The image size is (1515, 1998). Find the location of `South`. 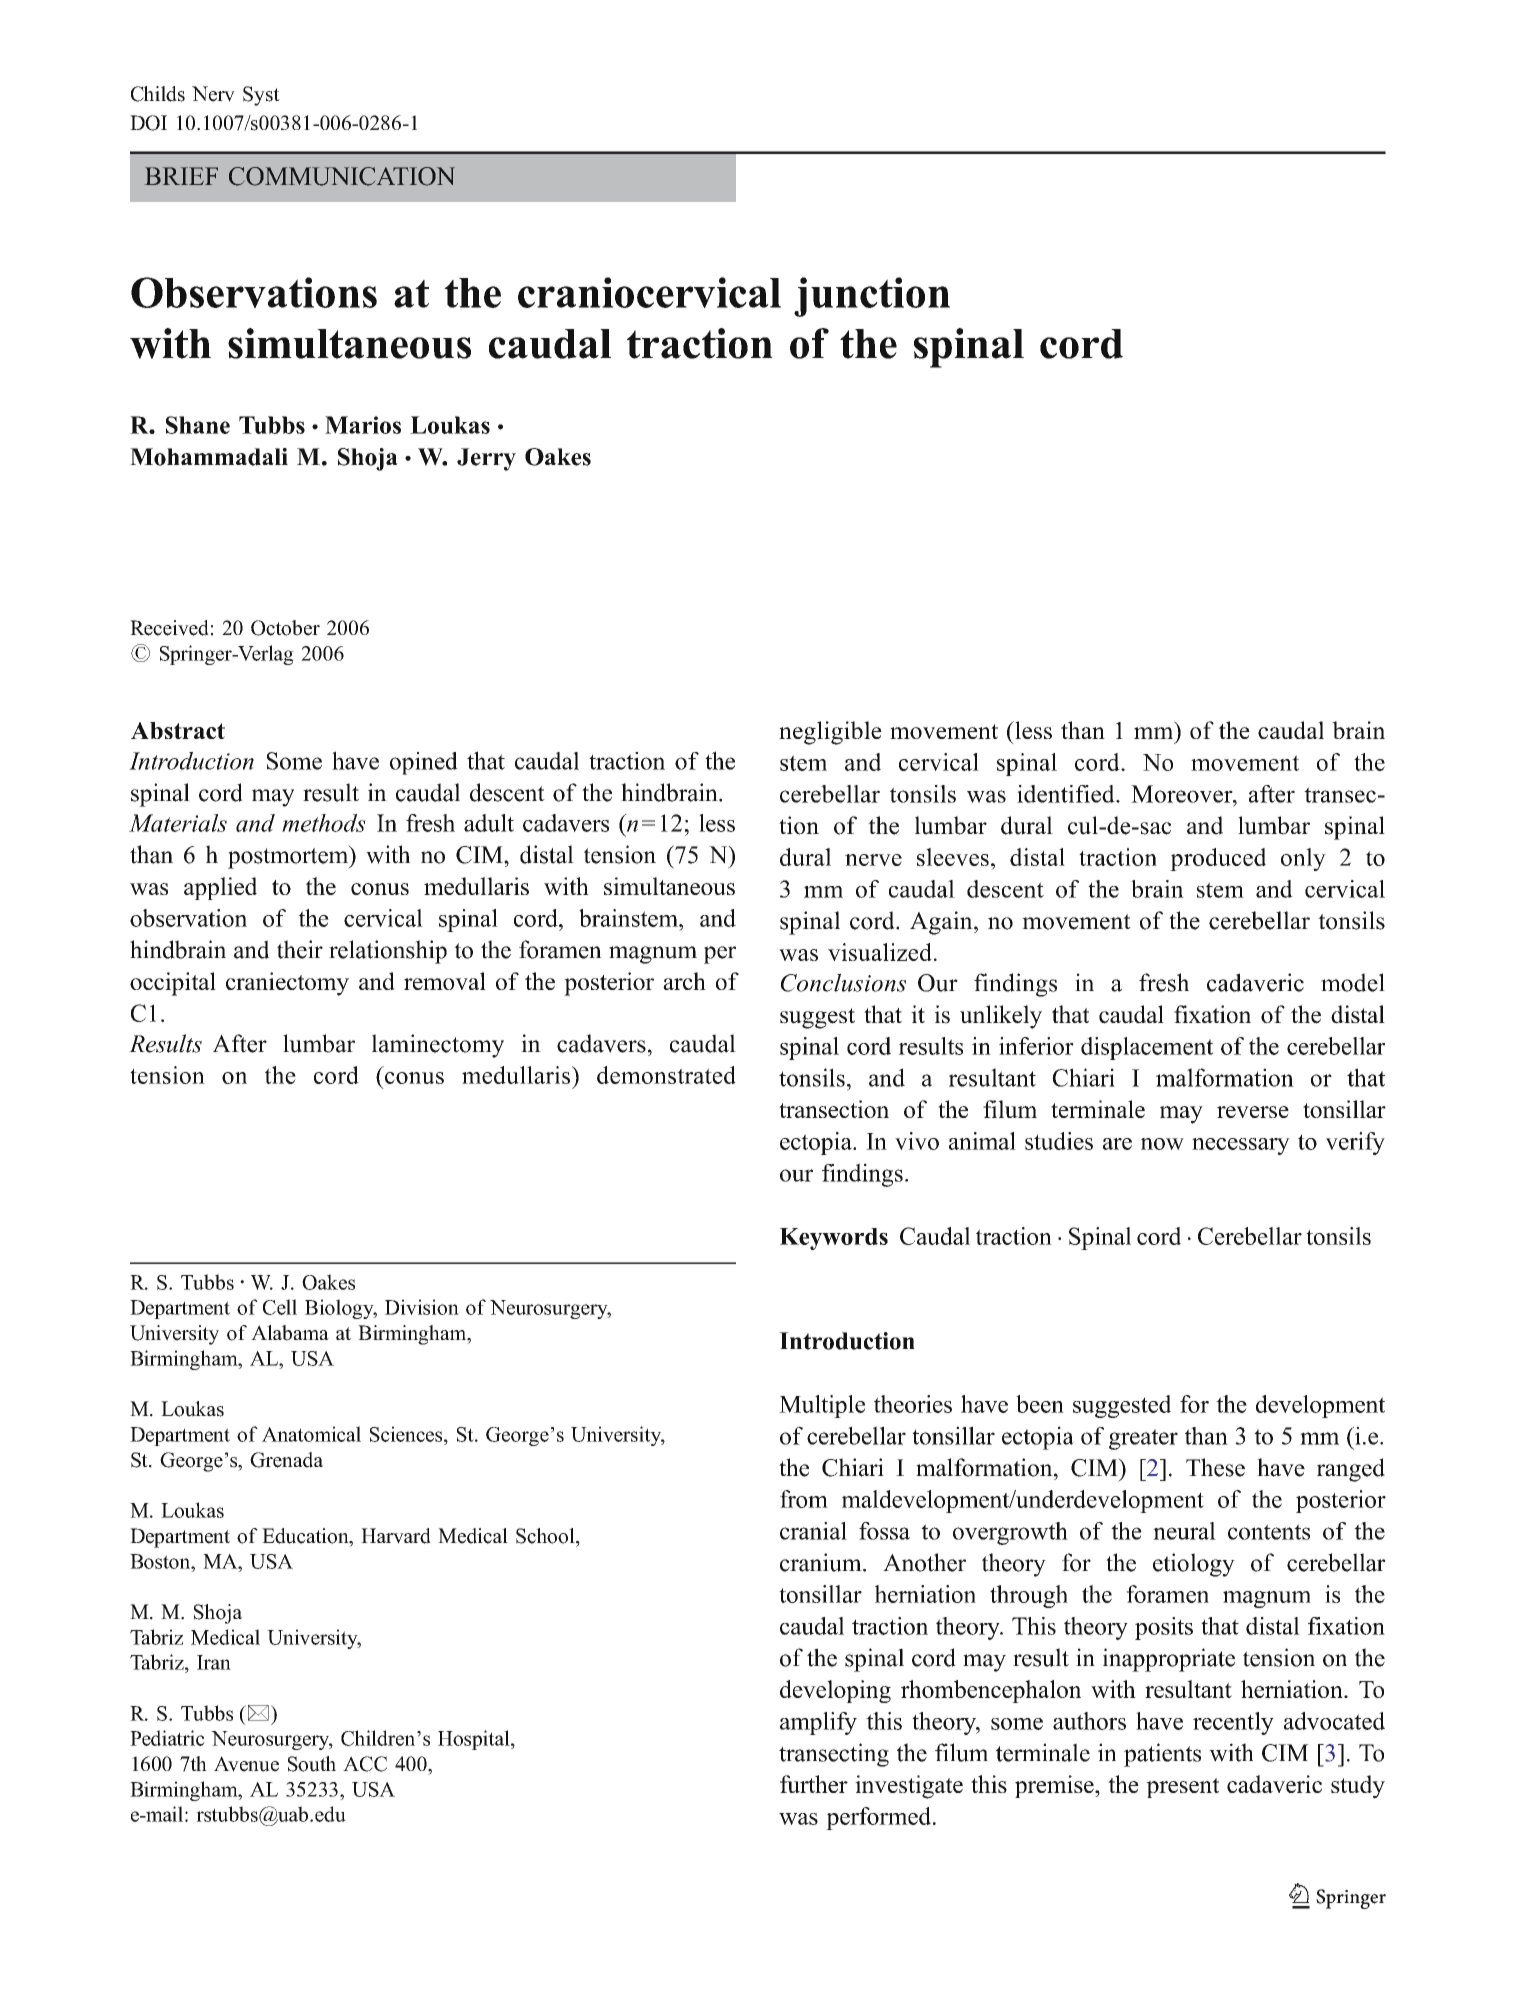

South is located at coordinates (312, 1764).
